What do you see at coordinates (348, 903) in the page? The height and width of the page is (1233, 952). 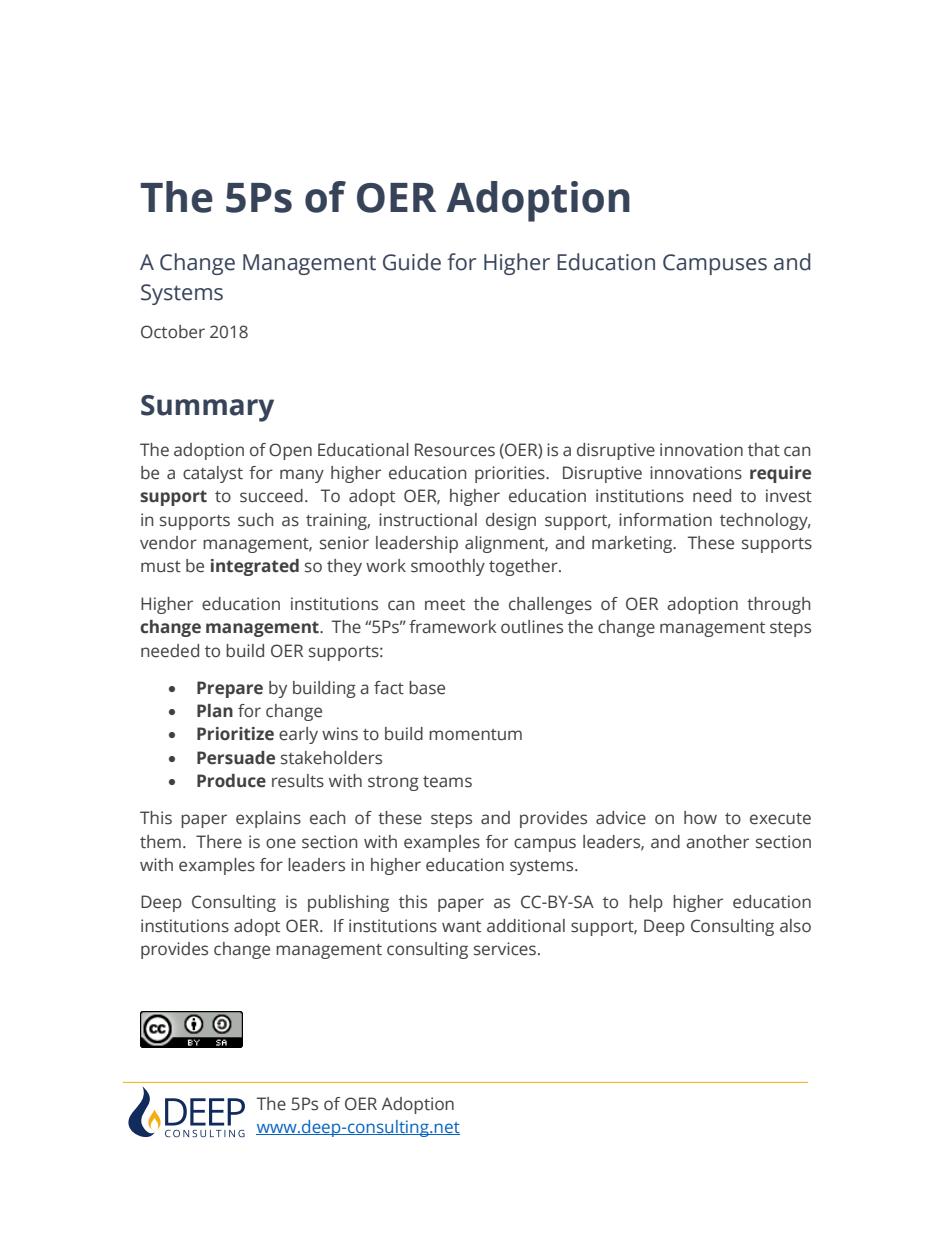 I see `publishing` at bounding box center [348, 903].
